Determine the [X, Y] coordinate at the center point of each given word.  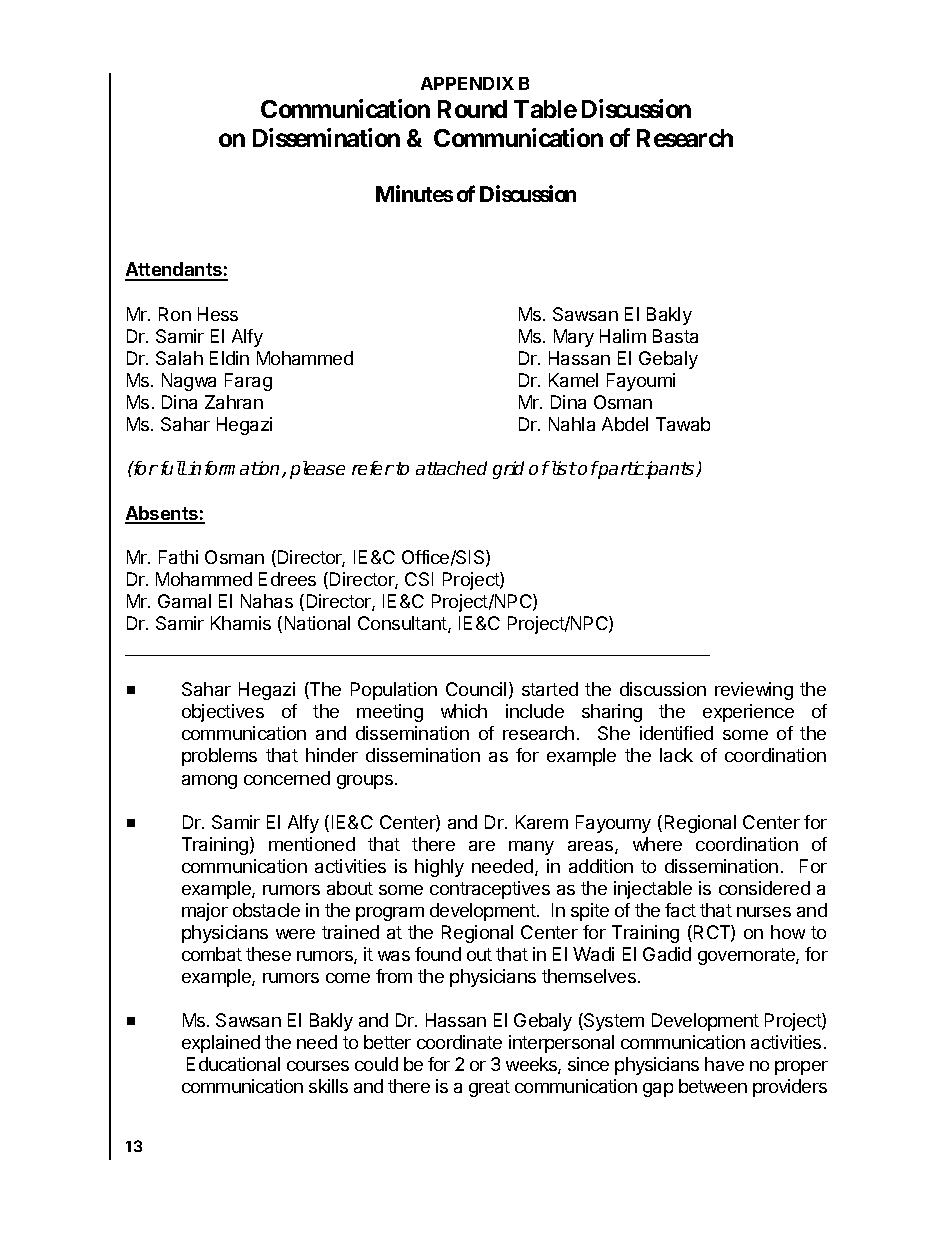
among [209, 782]
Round [472, 109]
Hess [218, 314]
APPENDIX [467, 83]
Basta [675, 336]
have [724, 1064]
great [489, 1088]
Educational [233, 1064]
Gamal [184, 601]
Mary [574, 338]
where [657, 844]
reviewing [754, 691]
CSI [419, 579]
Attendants [174, 271]
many [531, 848]
